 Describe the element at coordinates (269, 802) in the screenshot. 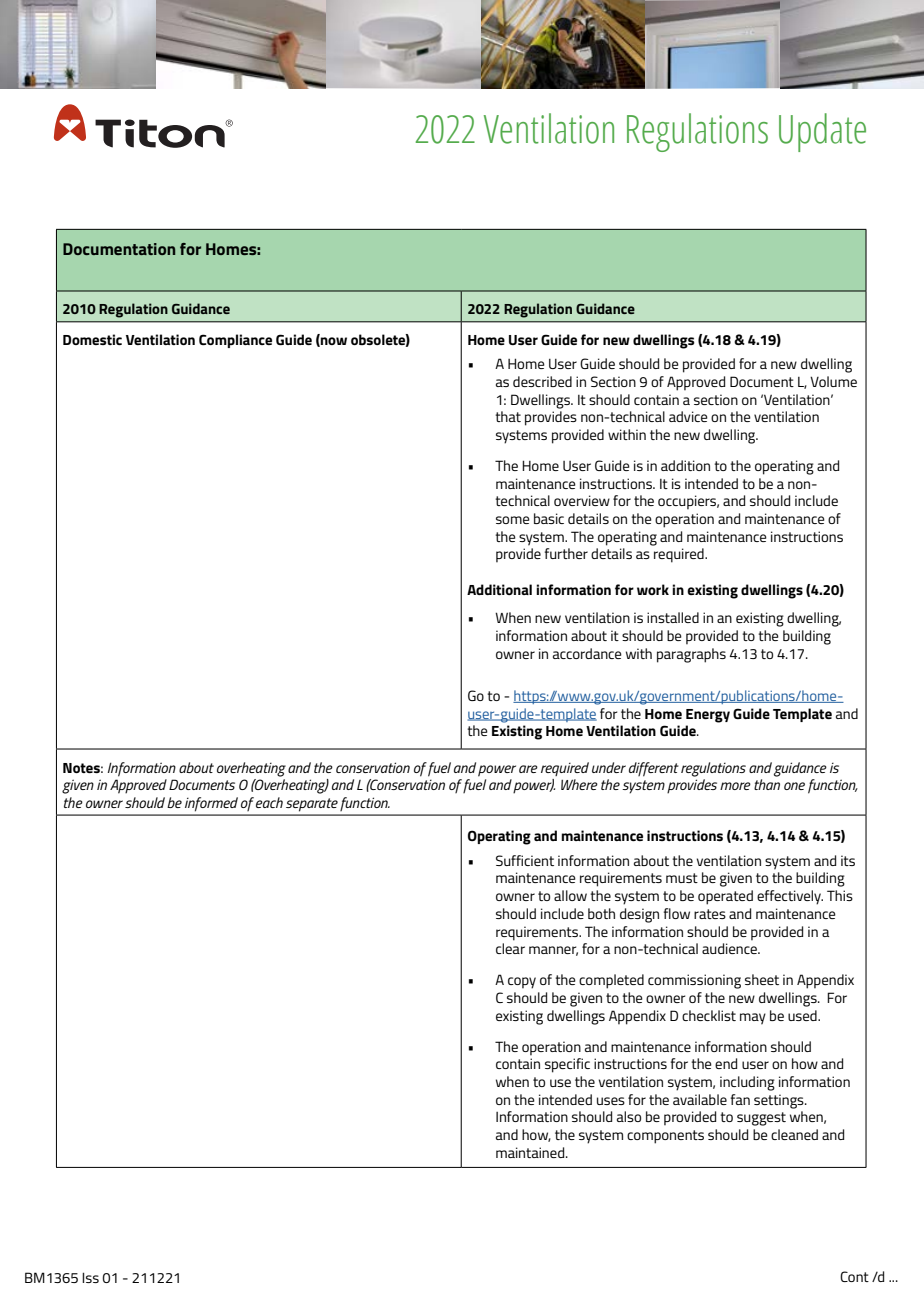

I see `each` at that location.
